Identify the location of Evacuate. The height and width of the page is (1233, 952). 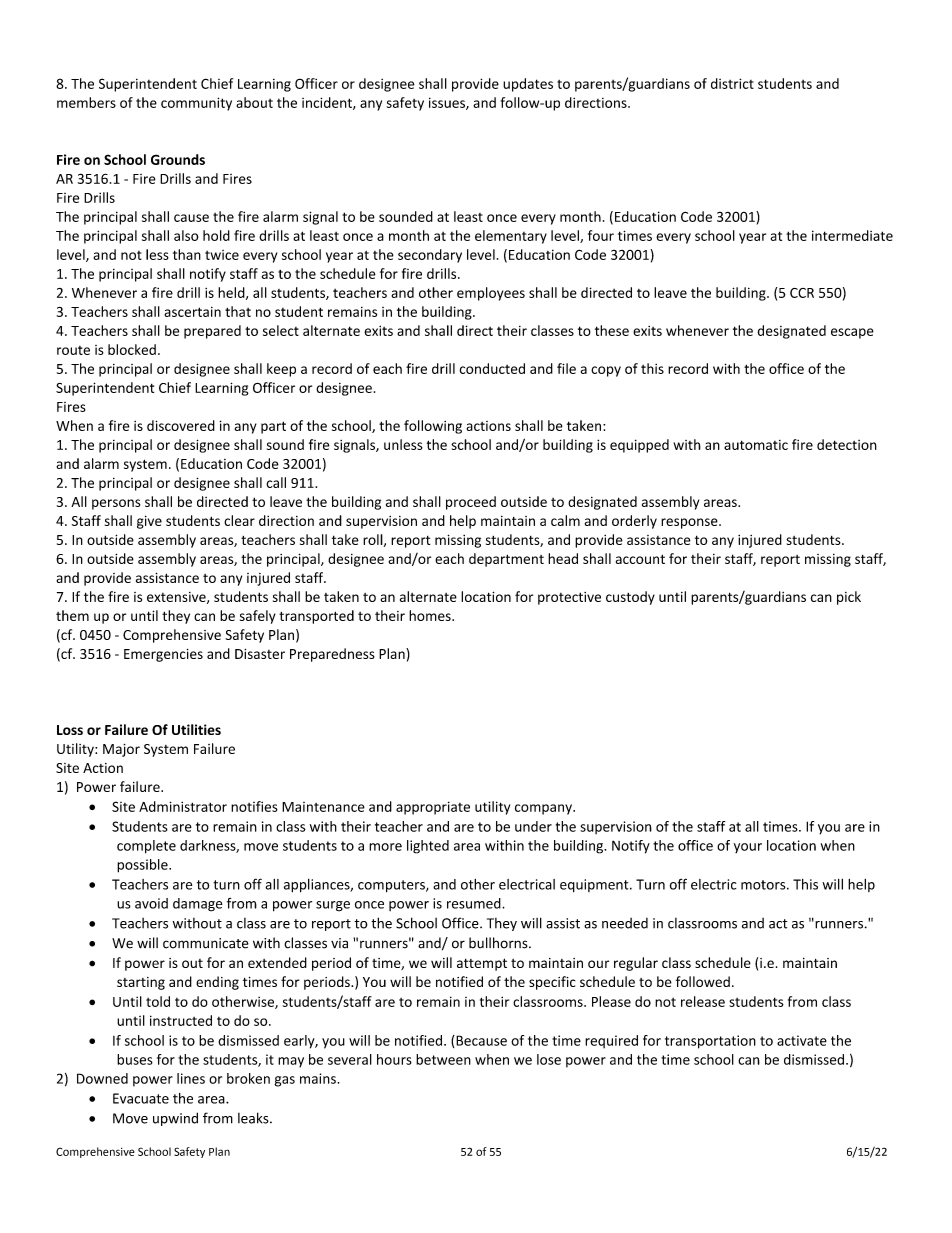
(141, 1098).
